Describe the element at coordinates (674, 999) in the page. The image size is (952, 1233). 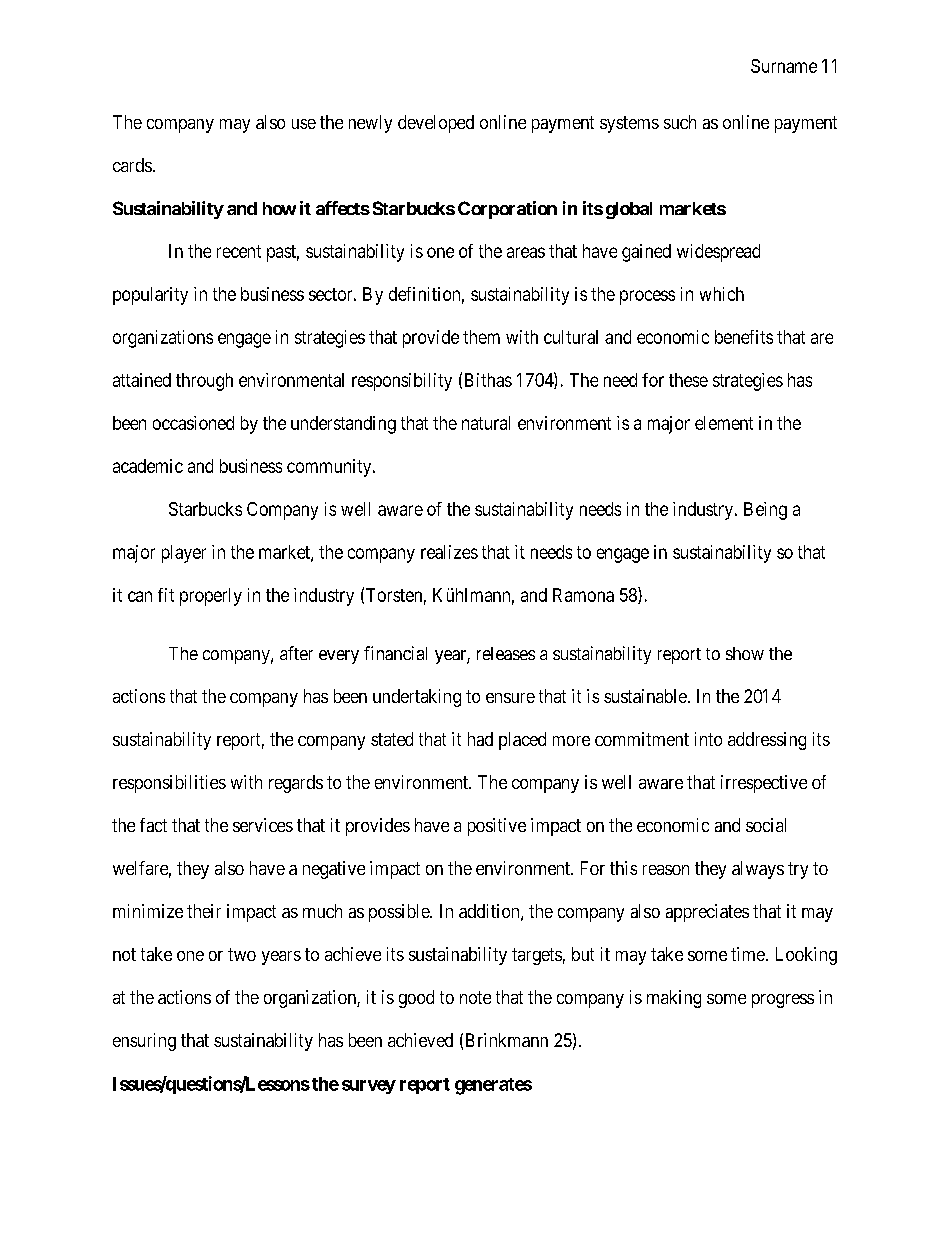
I see `making` at that location.
